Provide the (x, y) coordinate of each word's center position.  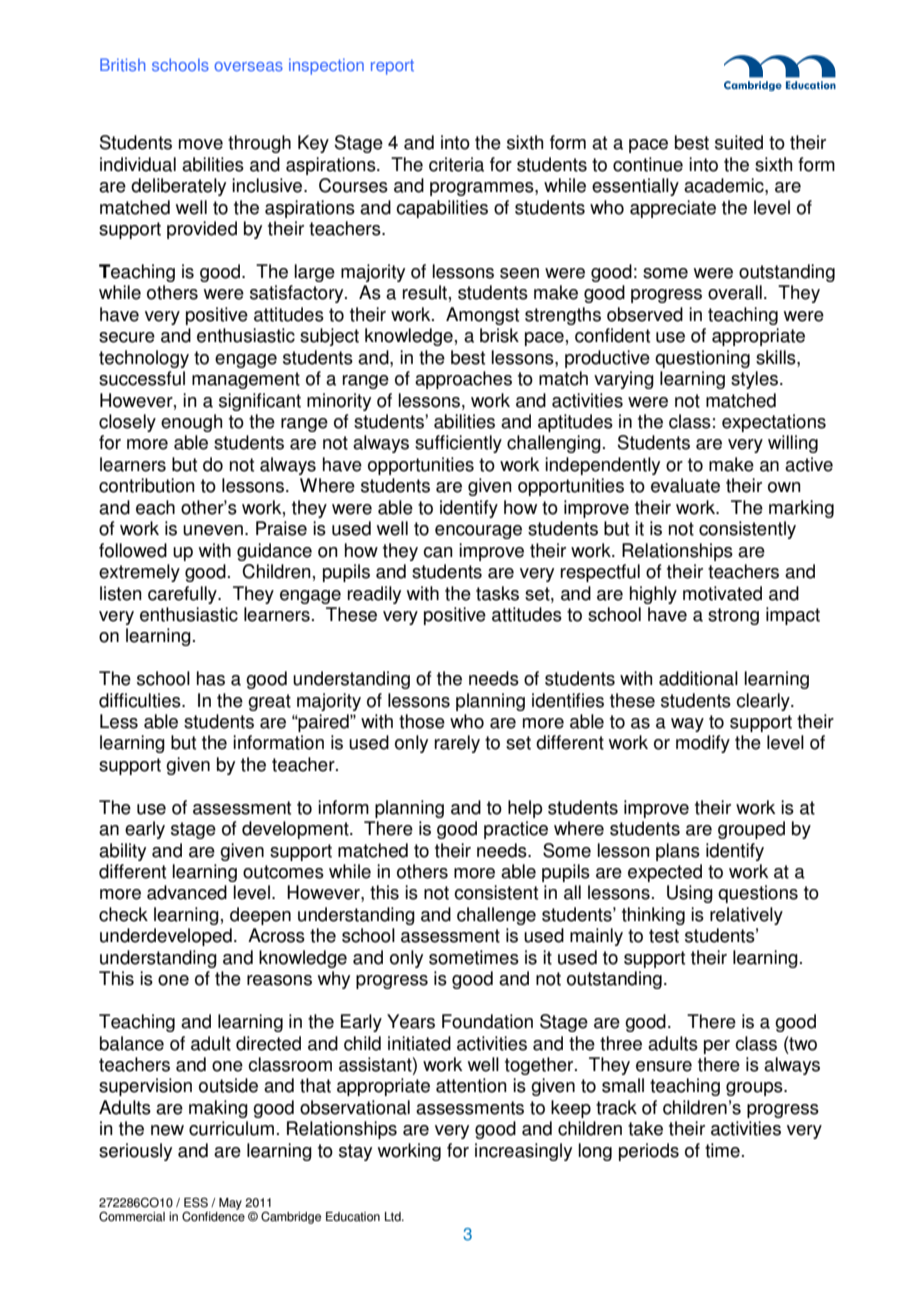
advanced (187, 892)
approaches (463, 380)
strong (733, 616)
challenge (496, 916)
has (211, 678)
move (201, 144)
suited (739, 142)
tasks (497, 593)
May (230, 1204)
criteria (456, 164)
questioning (702, 359)
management (246, 380)
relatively (746, 916)
